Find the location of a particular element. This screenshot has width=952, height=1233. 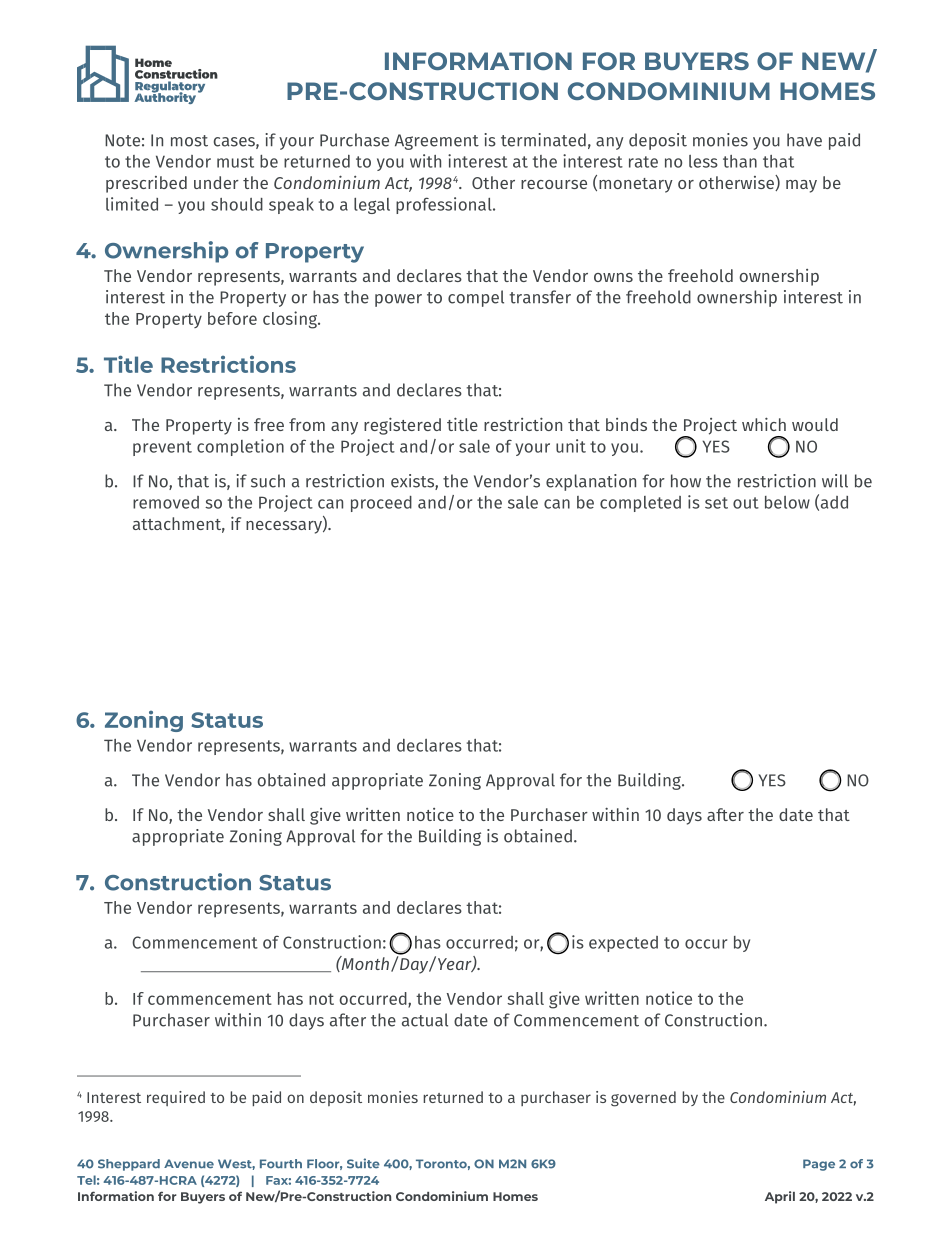

professional is located at coordinates (445, 205).
